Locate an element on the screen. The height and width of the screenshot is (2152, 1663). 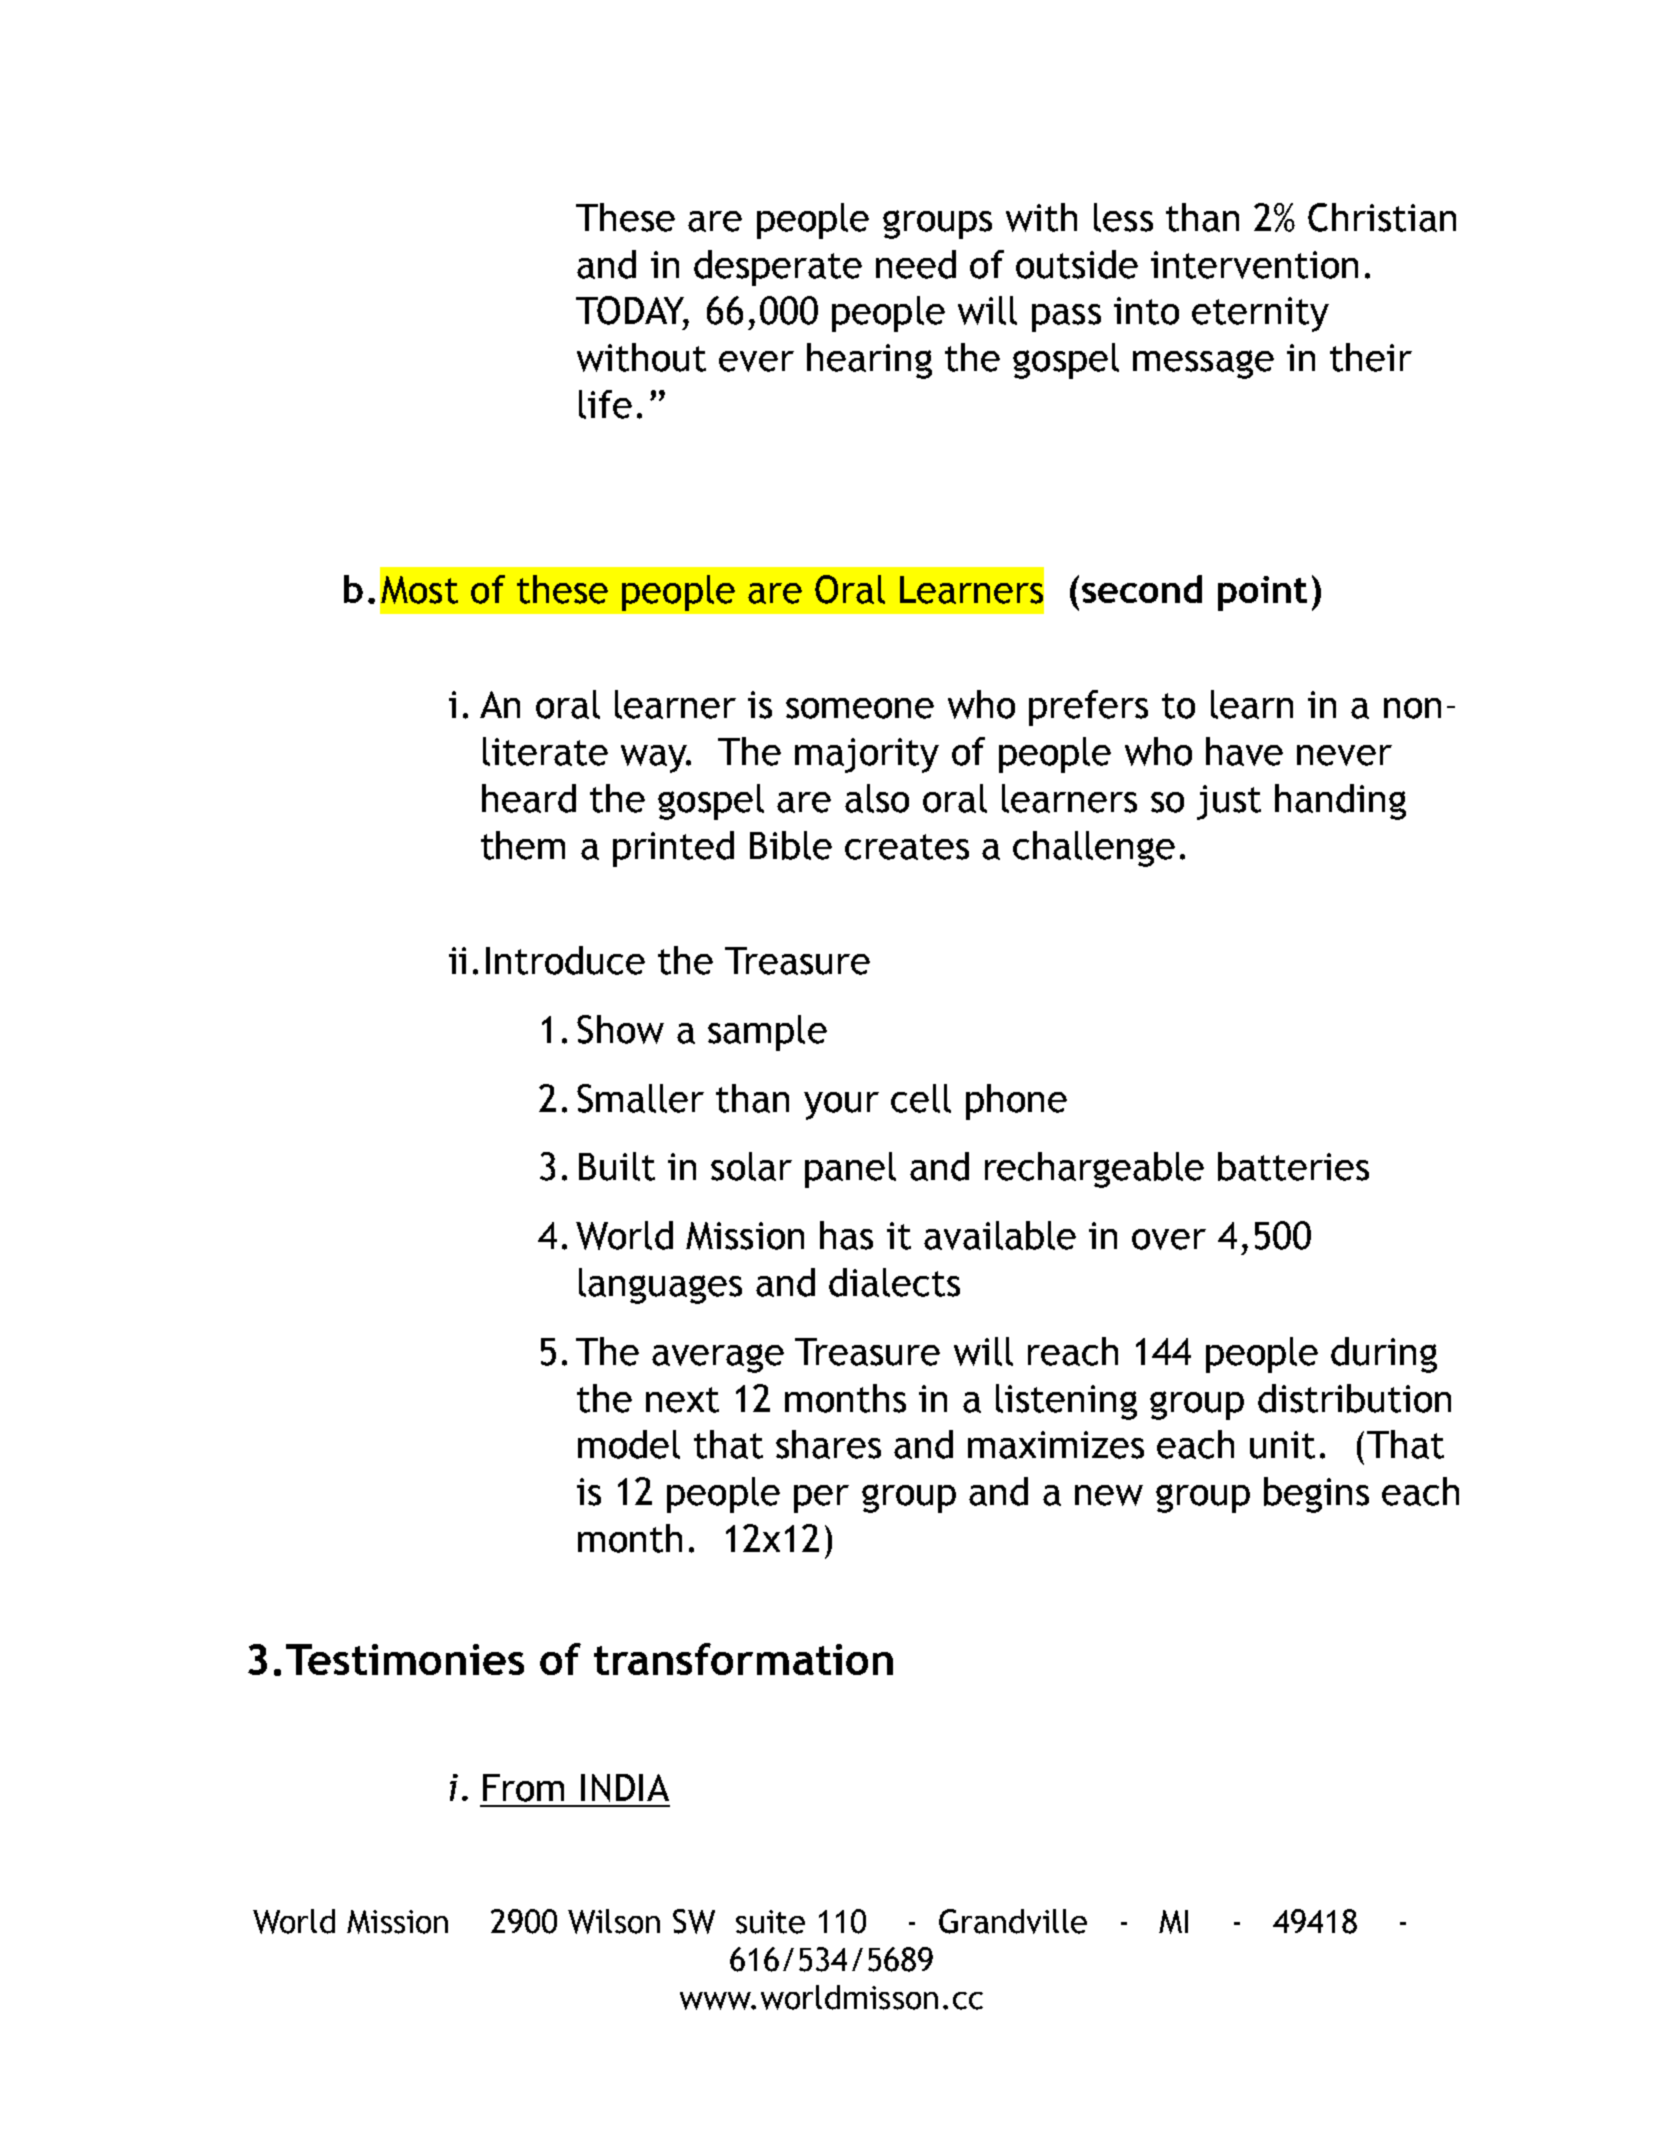
need is located at coordinates (916, 264).
